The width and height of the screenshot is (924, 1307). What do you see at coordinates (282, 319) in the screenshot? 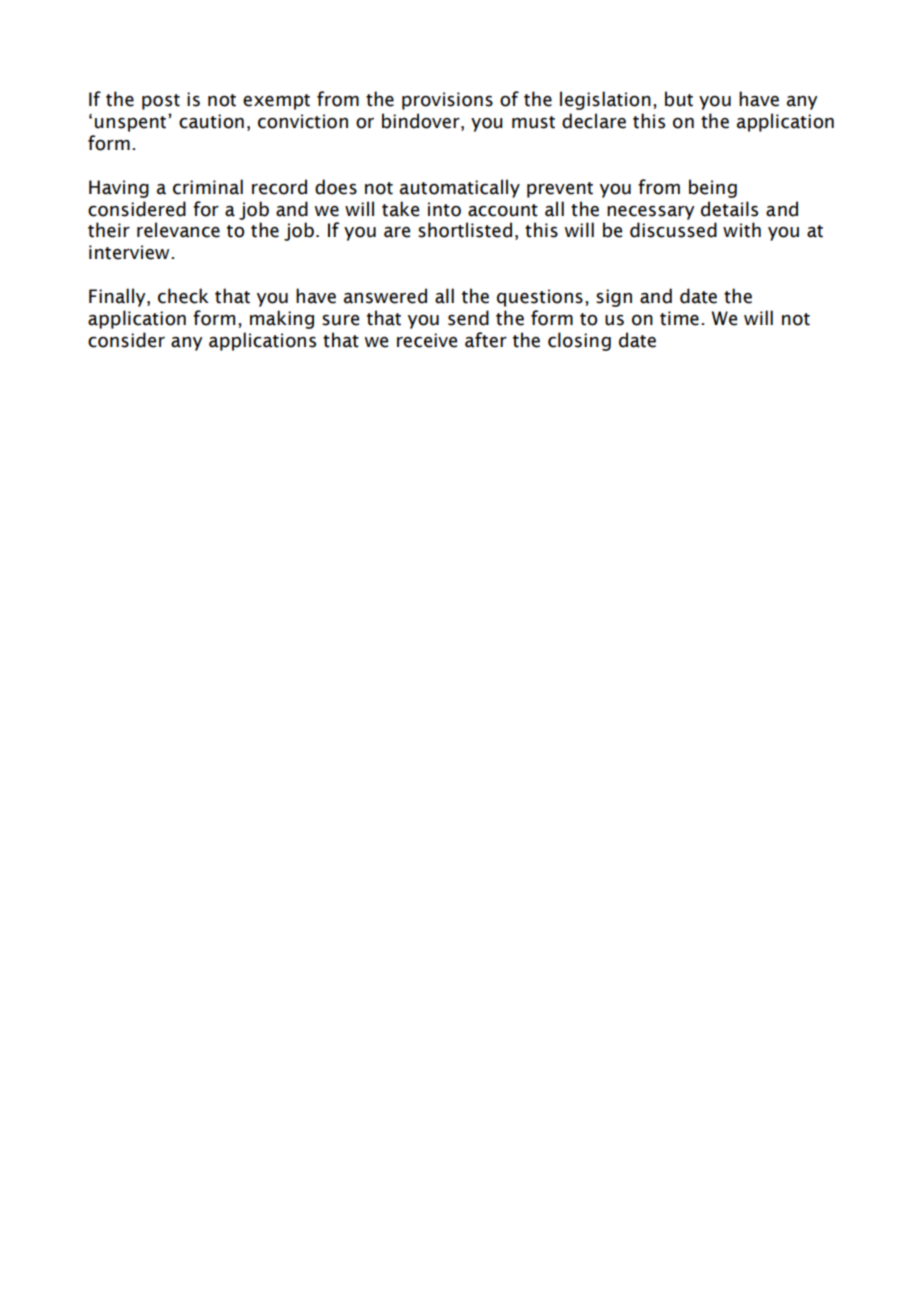
I see `making` at bounding box center [282, 319].
